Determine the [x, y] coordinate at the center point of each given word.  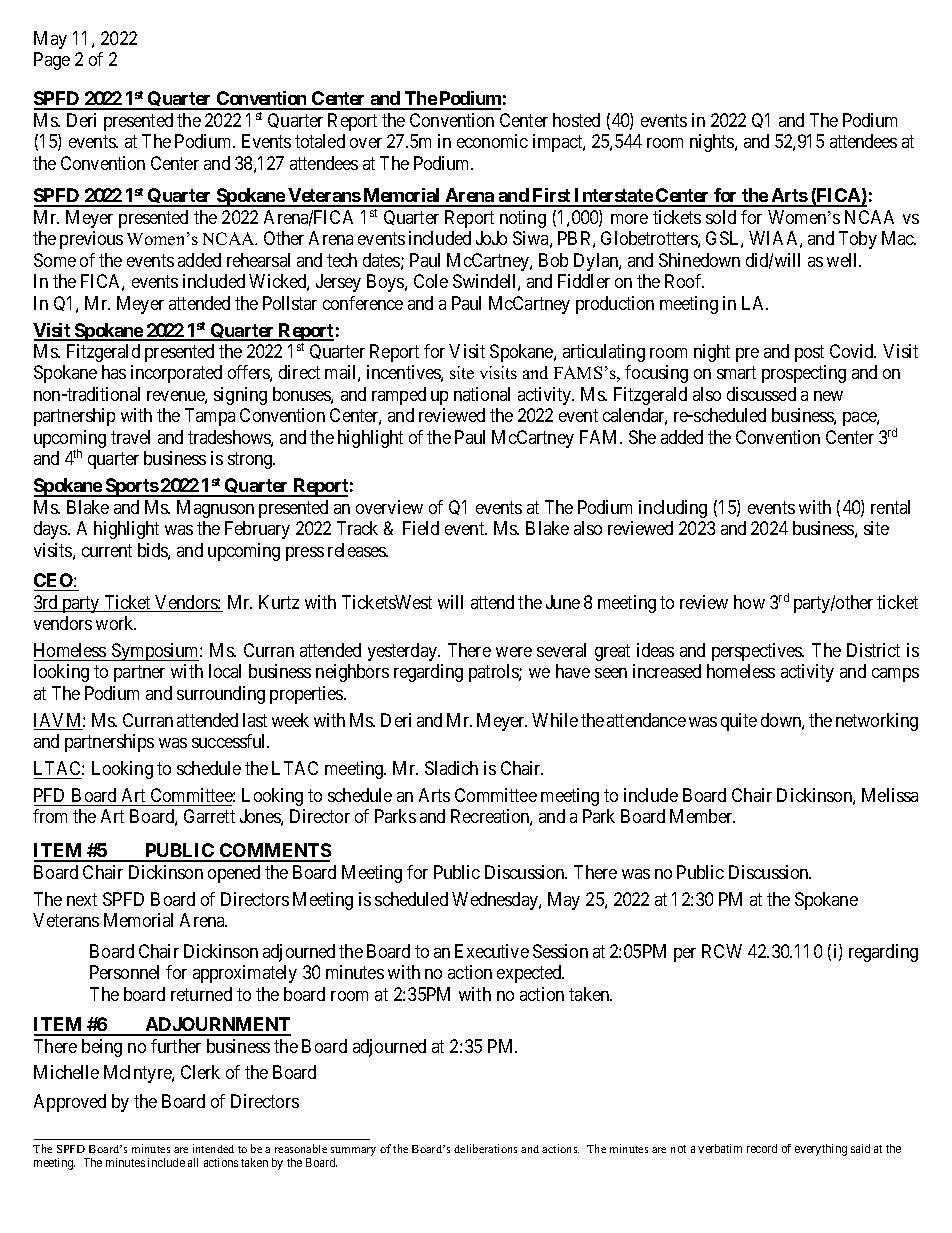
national [482, 394]
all [193, 1162]
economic [492, 141]
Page [52, 61]
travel [130, 437]
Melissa [890, 795]
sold [721, 217]
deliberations [485, 1148]
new [828, 396]
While [555, 720]
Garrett [209, 816]
